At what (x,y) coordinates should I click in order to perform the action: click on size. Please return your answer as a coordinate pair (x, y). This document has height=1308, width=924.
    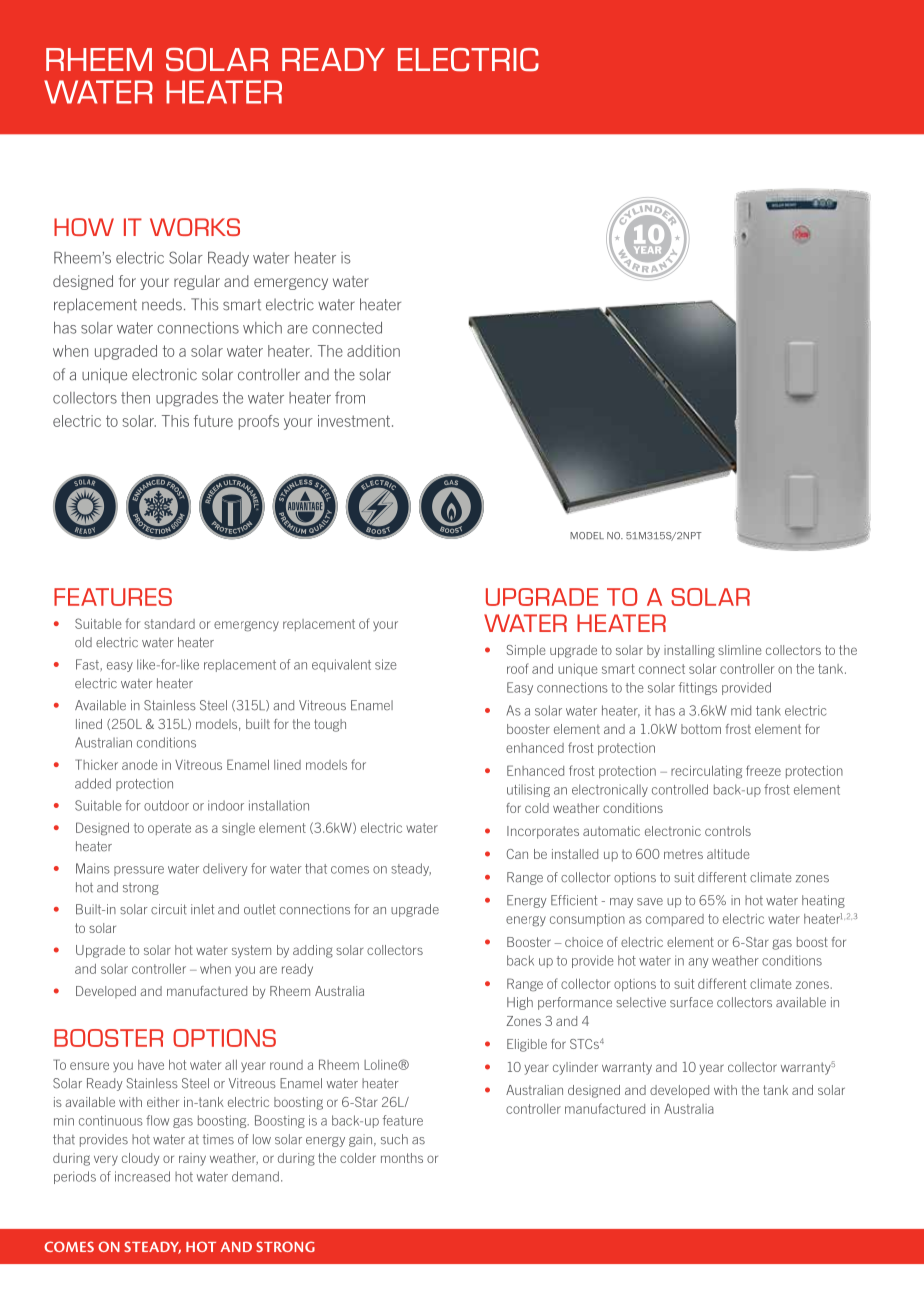
    Looking at the image, I should click on (386, 664).
